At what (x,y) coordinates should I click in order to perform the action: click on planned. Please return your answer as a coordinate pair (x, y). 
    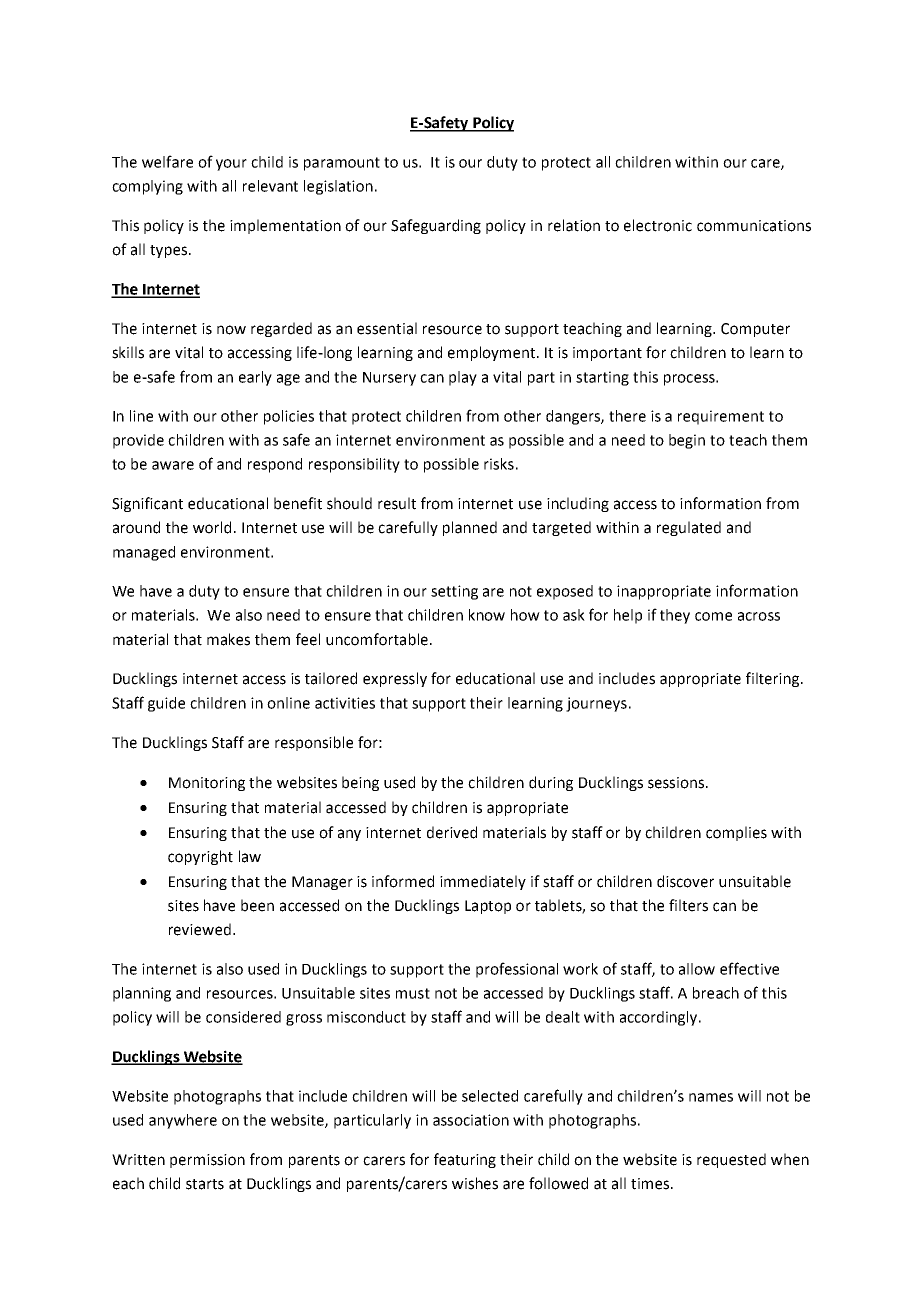
    Looking at the image, I should click on (470, 528).
